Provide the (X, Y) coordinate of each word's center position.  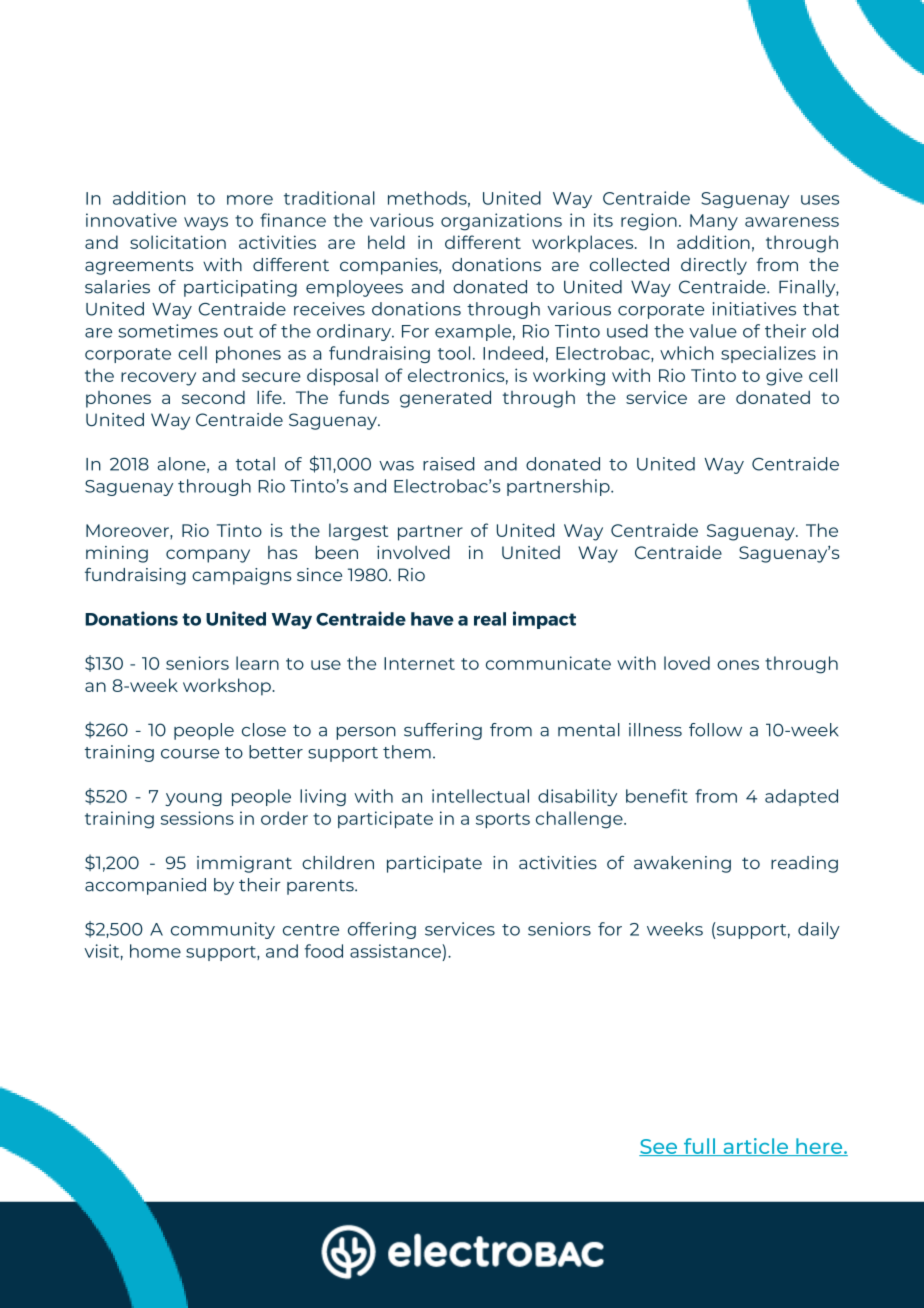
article (755, 1147)
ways (206, 224)
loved (687, 663)
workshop (228, 687)
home (155, 951)
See (659, 1147)
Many (714, 222)
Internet (419, 663)
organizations (501, 222)
